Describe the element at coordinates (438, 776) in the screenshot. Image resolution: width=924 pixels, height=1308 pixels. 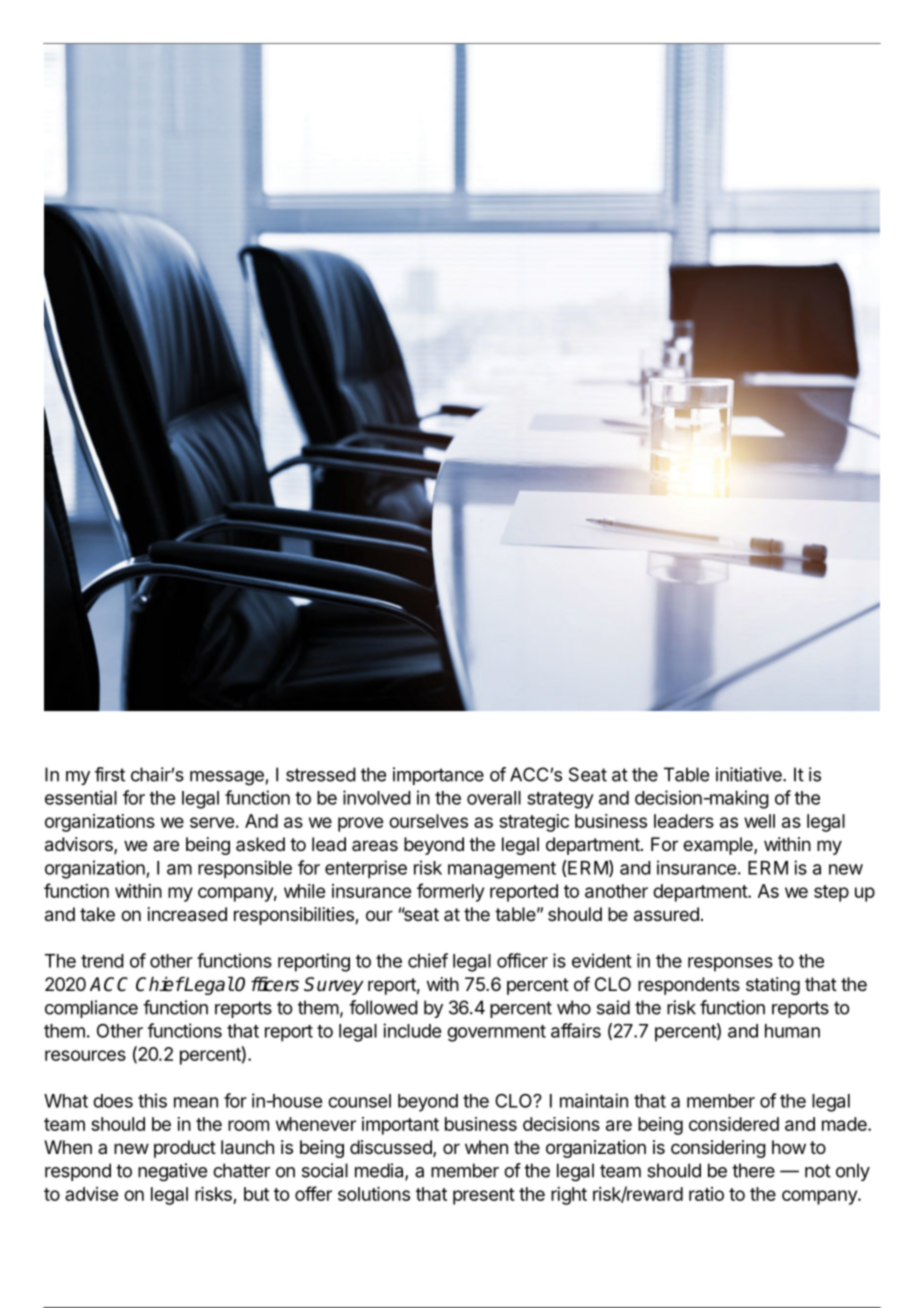
I see `importance` at that location.
